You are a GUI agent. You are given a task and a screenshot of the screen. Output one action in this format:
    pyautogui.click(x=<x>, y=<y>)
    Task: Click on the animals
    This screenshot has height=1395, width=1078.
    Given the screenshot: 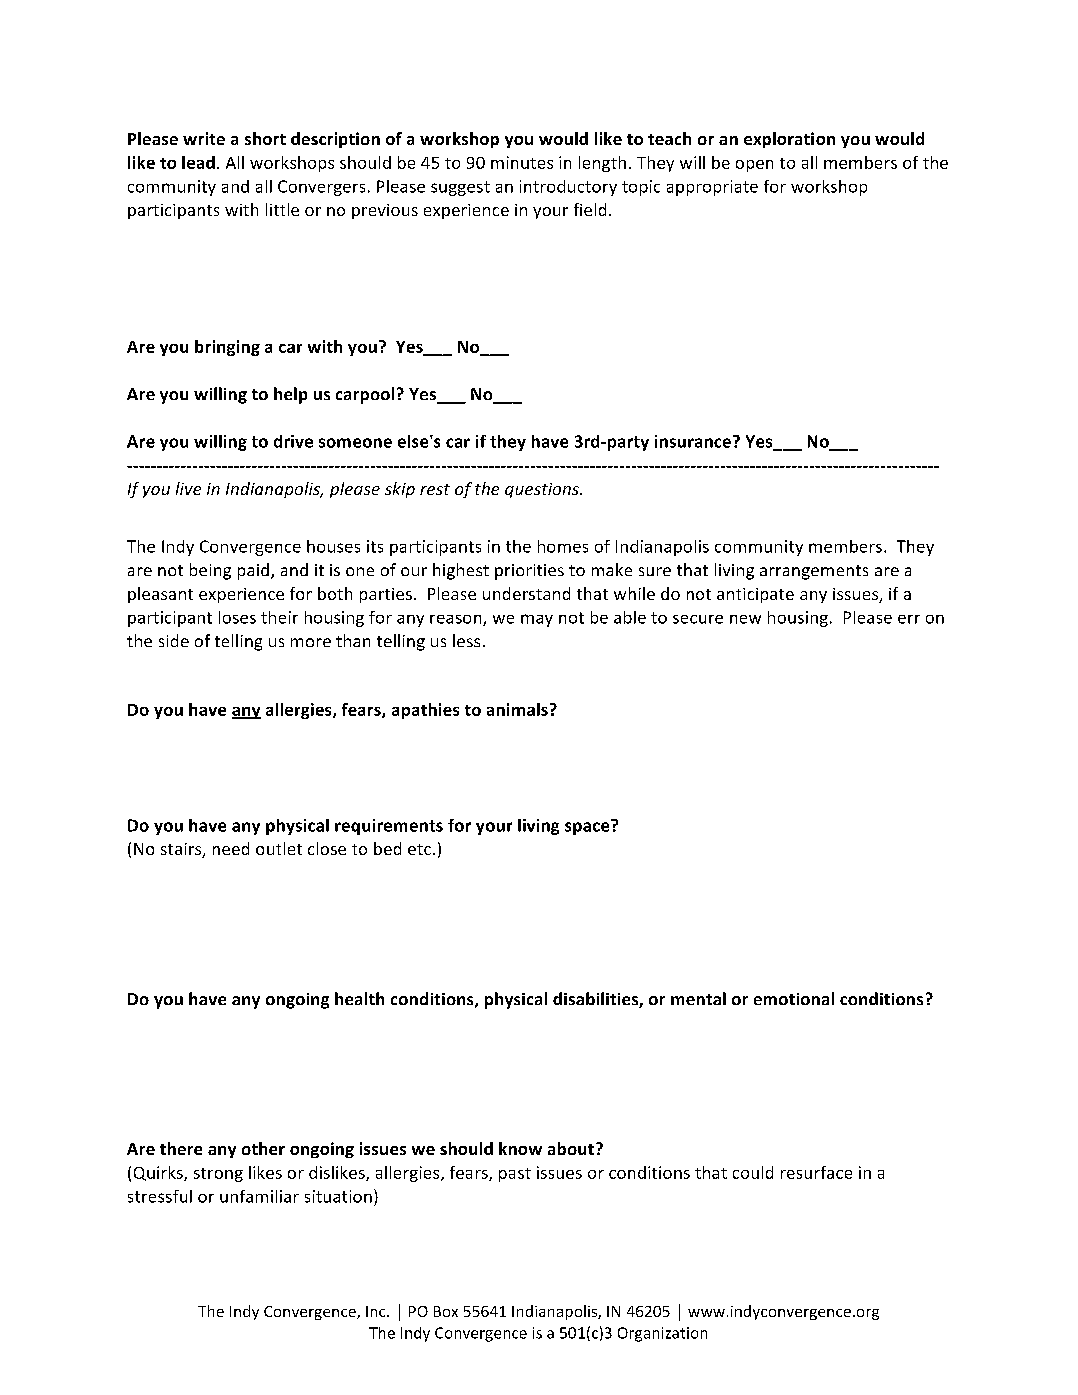 What is the action you would take?
    pyautogui.click(x=517, y=709)
